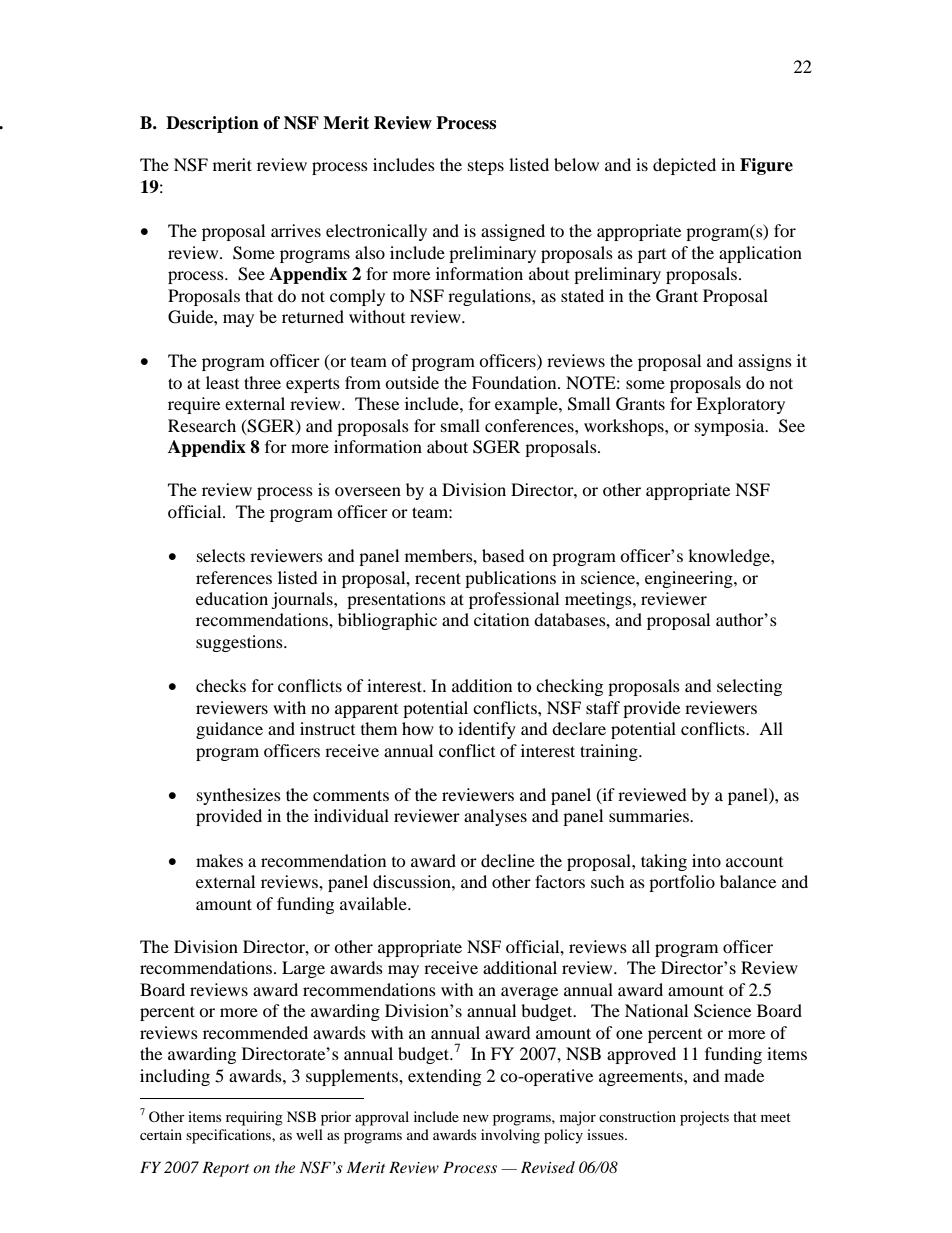 The width and height of the image is (952, 1233). Describe the element at coordinates (486, 168) in the image. I see `steps` at that location.
